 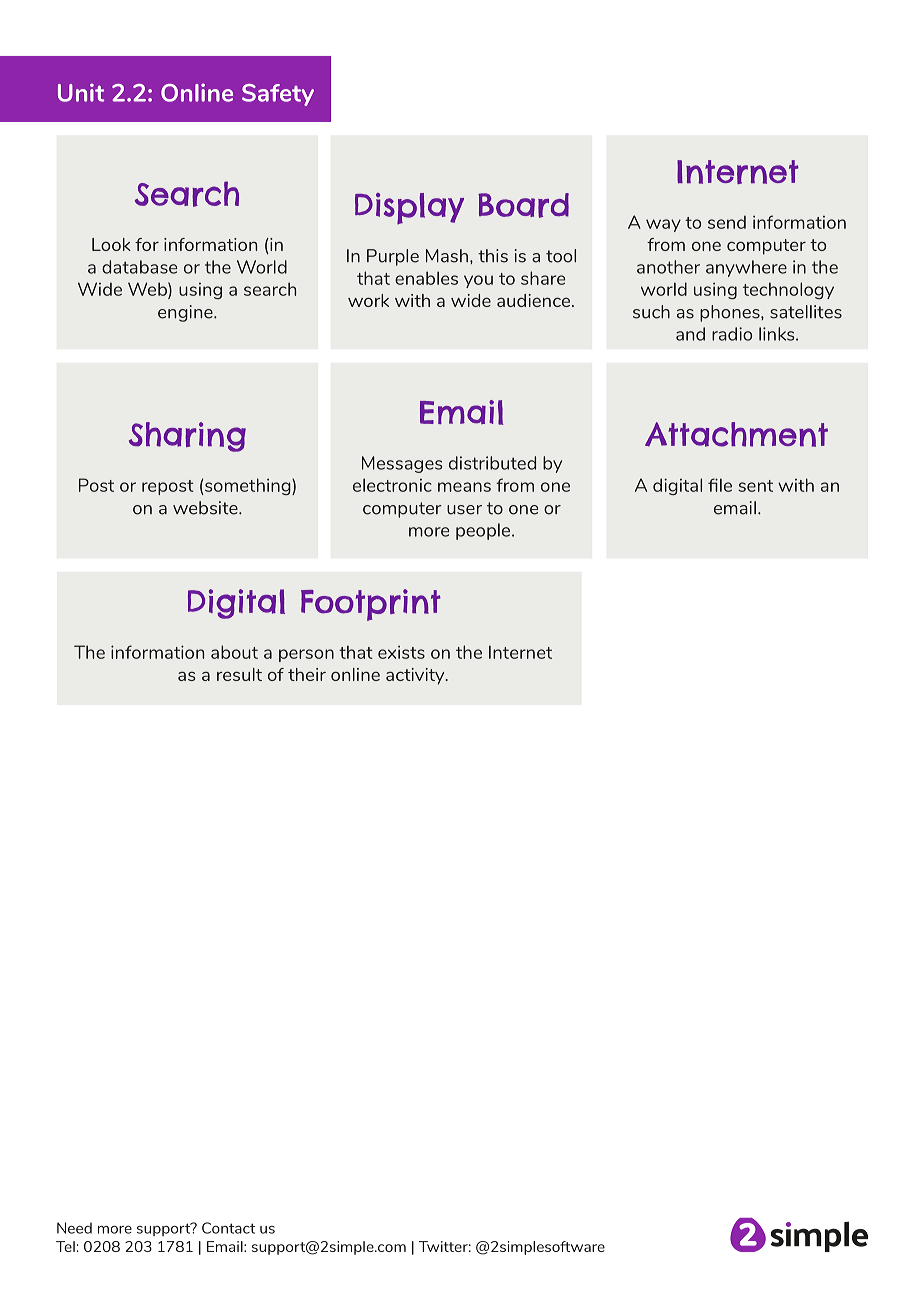 I want to click on Unit, so click(x=81, y=92).
